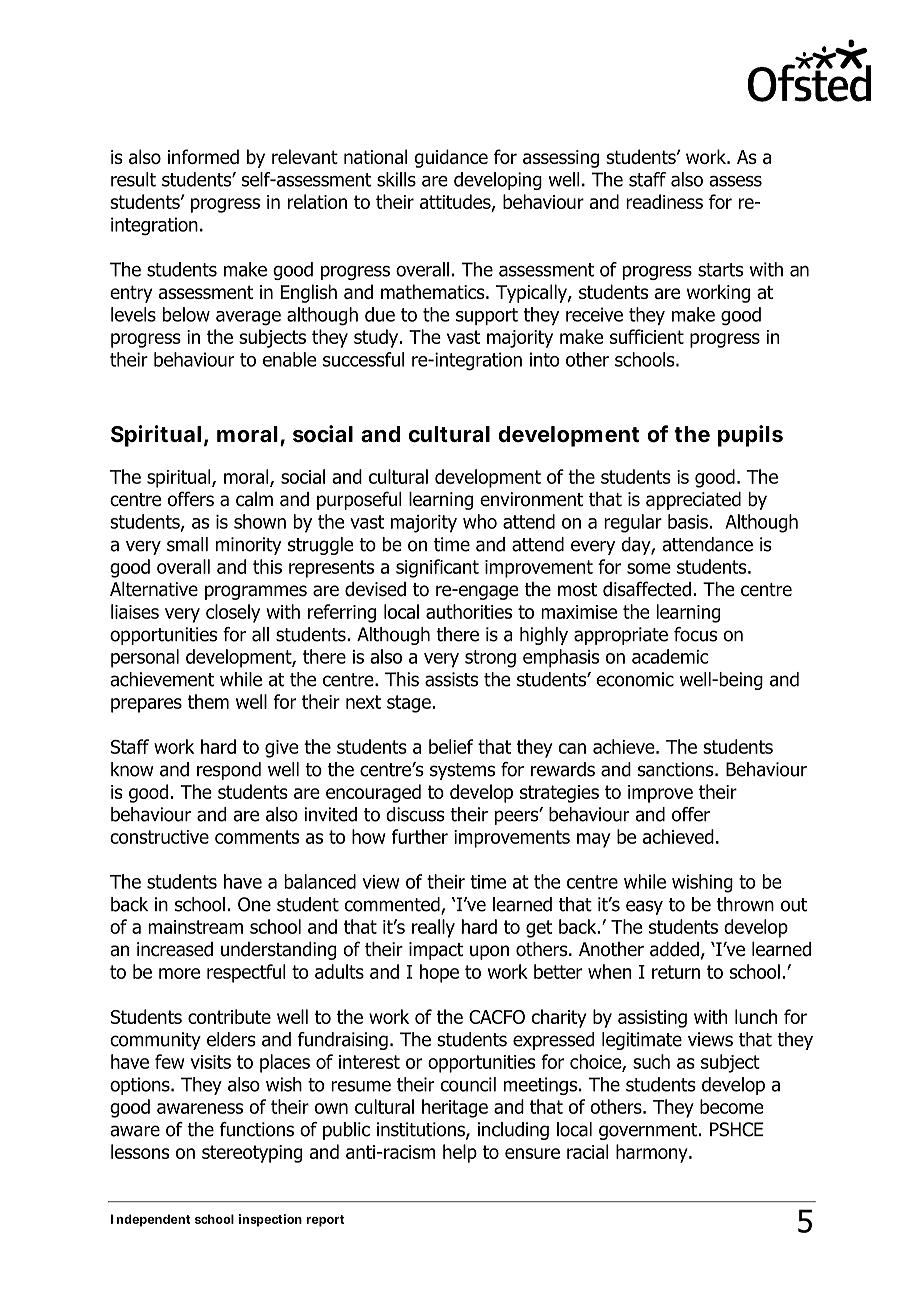 The image size is (924, 1308). Describe the element at coordinates (252, 1154) in the screenshot. I see `stereotyping` at that location.
